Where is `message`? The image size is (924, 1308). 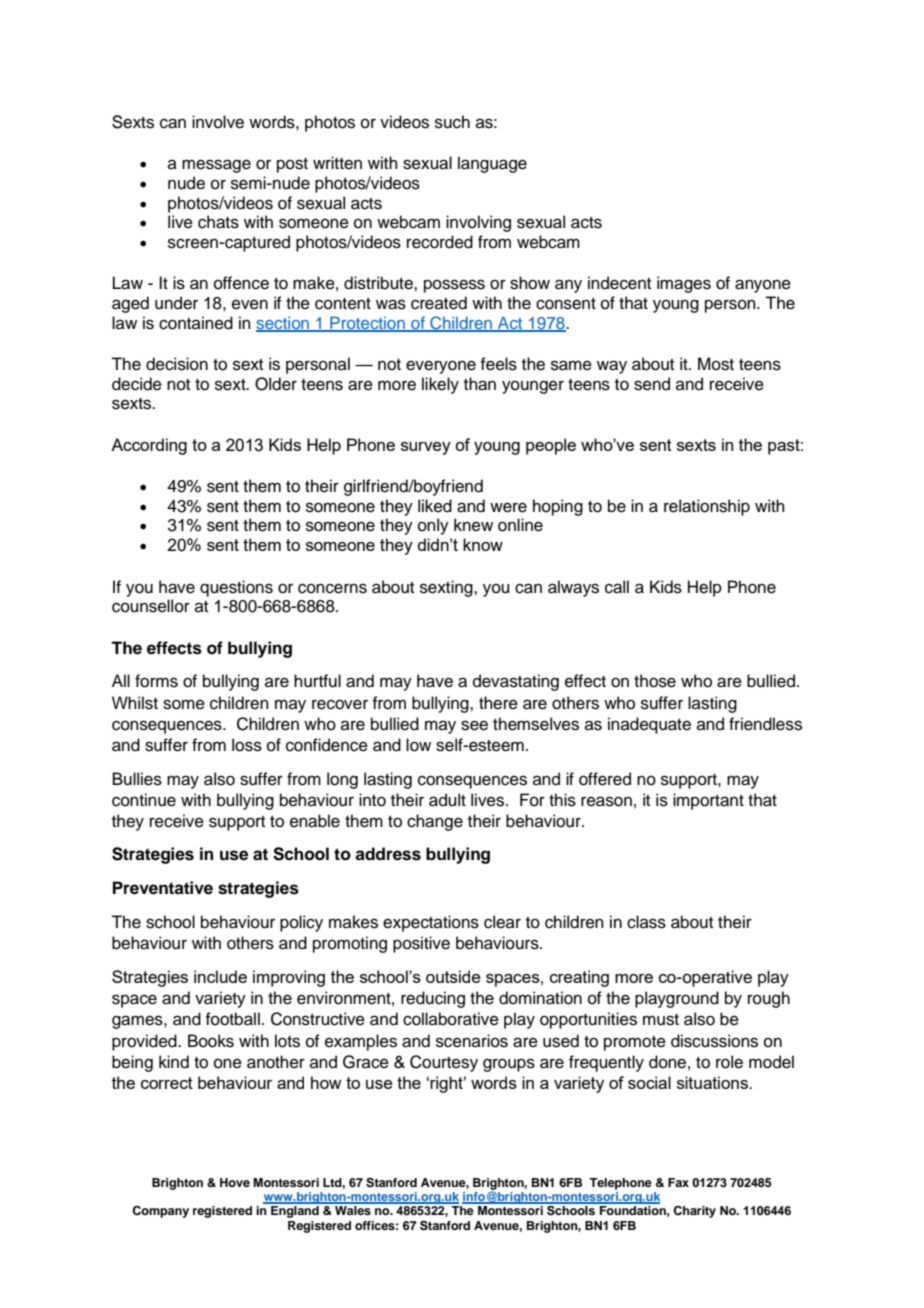
message is located at coordinates (216, 166).
